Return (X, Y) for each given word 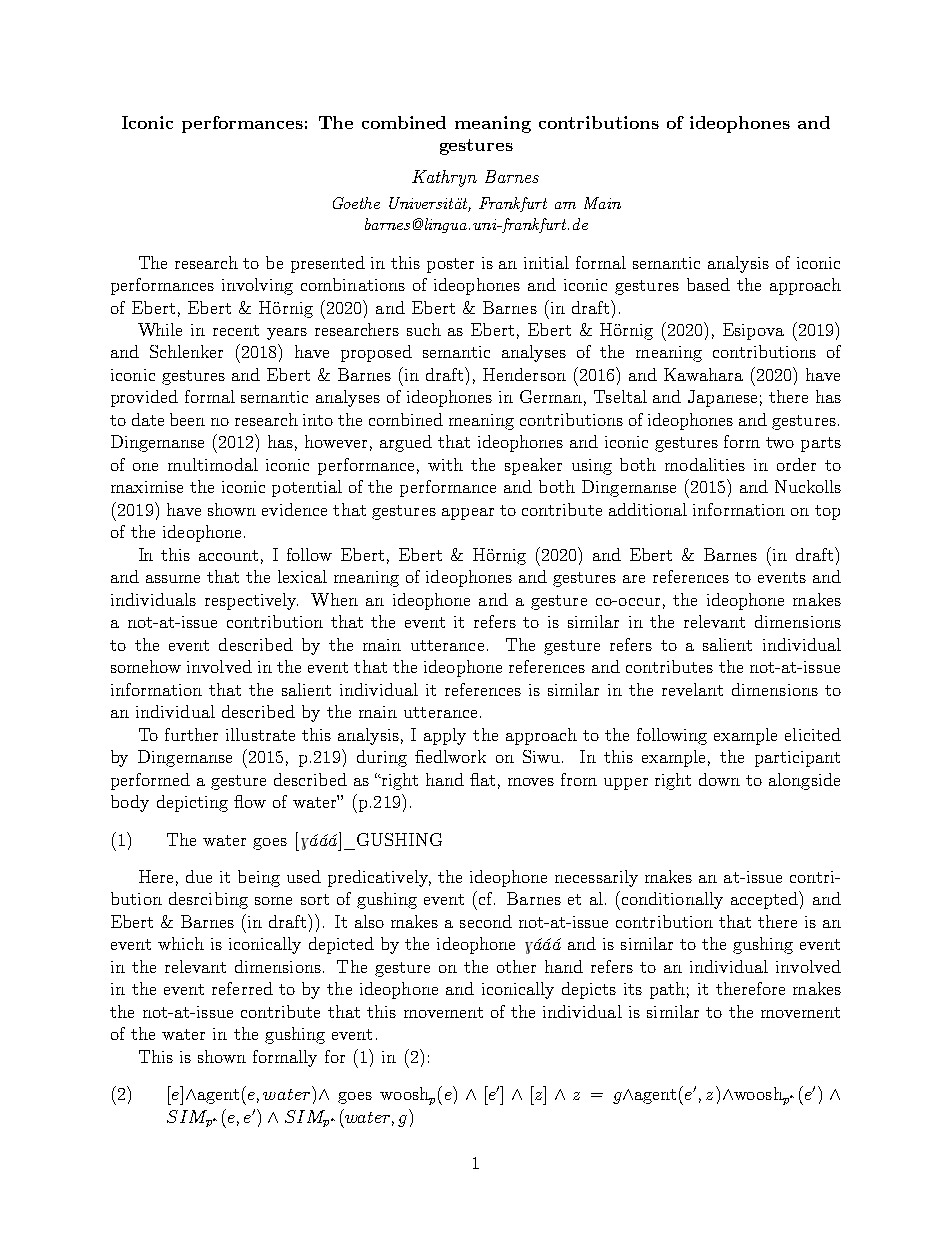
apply (445, 736)
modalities (705, 464)
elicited (813, 734)
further (191, 734)
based (708, 284)
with (445, 464)
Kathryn (444, 178)
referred (242, 988)
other (516, 966)
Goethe (356, 203)
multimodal (213, 464)
